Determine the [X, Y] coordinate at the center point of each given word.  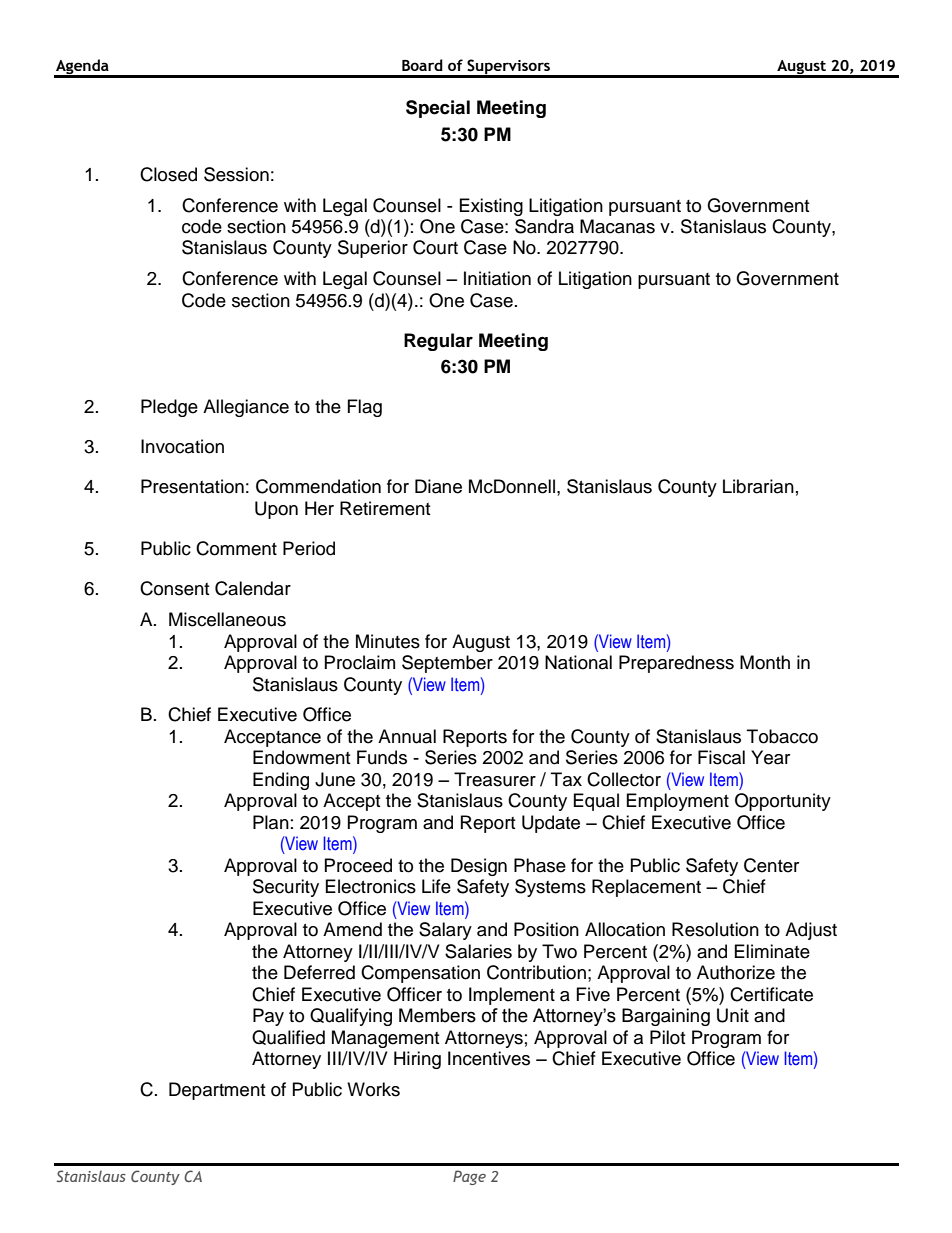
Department [217, 1091]
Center [771, 865]
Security [286, 888]
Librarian [758, 486]
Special [438, 109]
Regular [438, 342]
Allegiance [246, 408]
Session [236, 174]
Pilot [667, 1037]
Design [479, 867]
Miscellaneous [227, 619]
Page [469, 1177]
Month [765, 662]
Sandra [544, 226]
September [447, 664]
